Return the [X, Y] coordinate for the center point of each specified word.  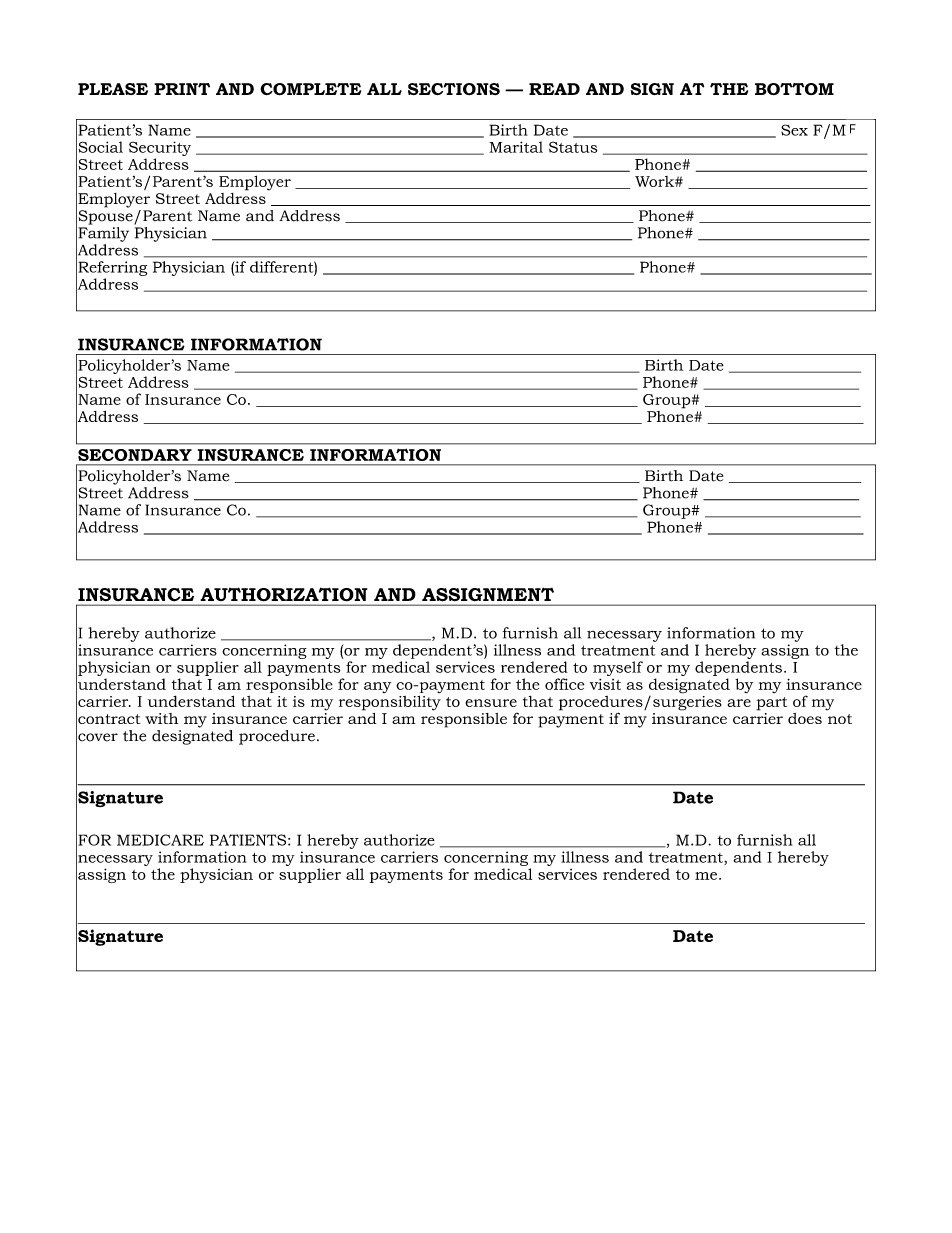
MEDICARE [160, 840]
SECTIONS [454, 89]
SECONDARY [135, 455]
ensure [491, 703]
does [805, 718]
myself [618, 668]
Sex [794, 130]
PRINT [182, 89]
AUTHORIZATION [284, 594]
